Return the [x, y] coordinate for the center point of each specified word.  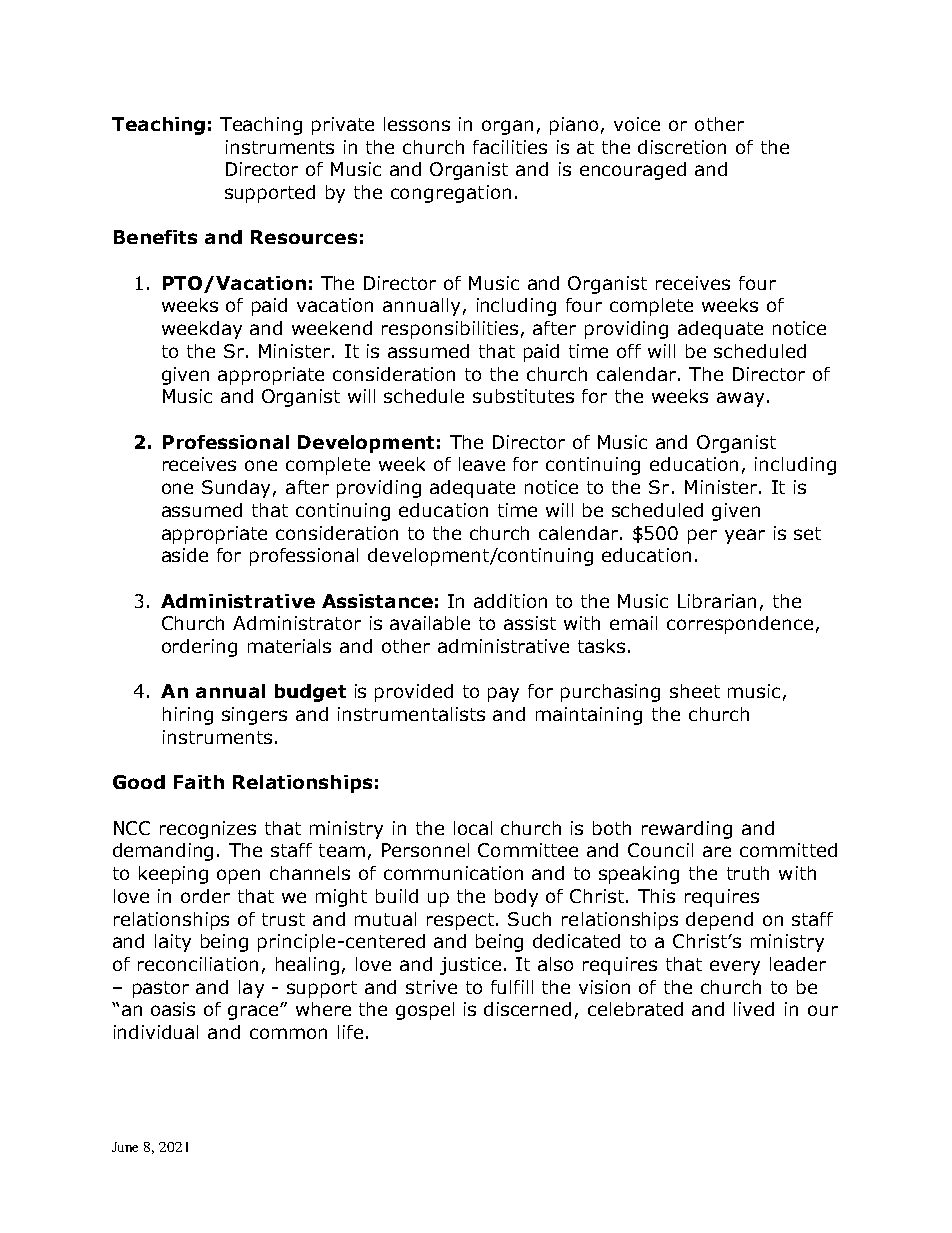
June [125, 1147]
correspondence [740, 625]
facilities [510, 147]
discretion [682, 147]
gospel [425, 1011]
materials [289, 646]
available [430, 623]
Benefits [155, 237]
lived [754, 1009]
